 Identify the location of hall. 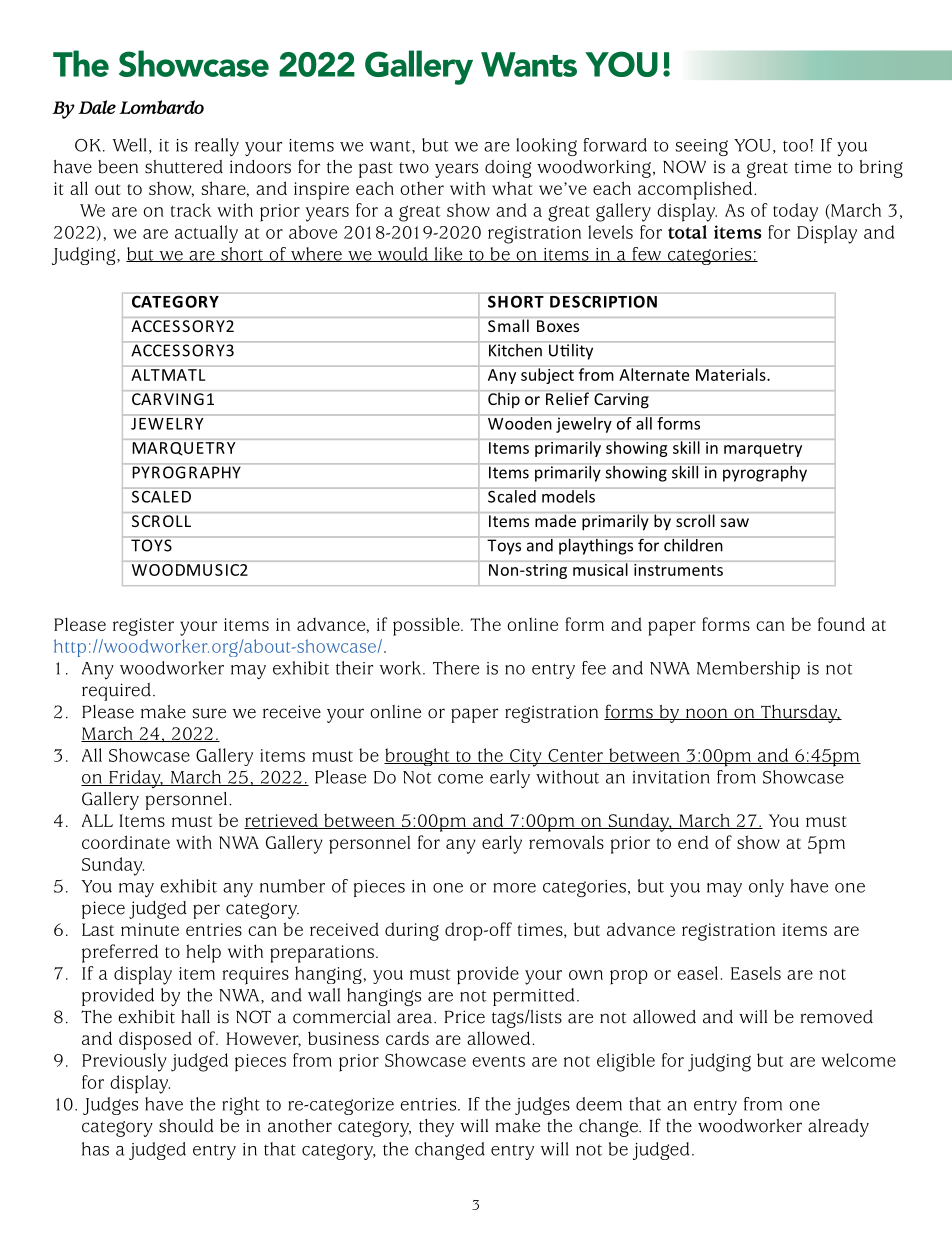
(195, 1017).
